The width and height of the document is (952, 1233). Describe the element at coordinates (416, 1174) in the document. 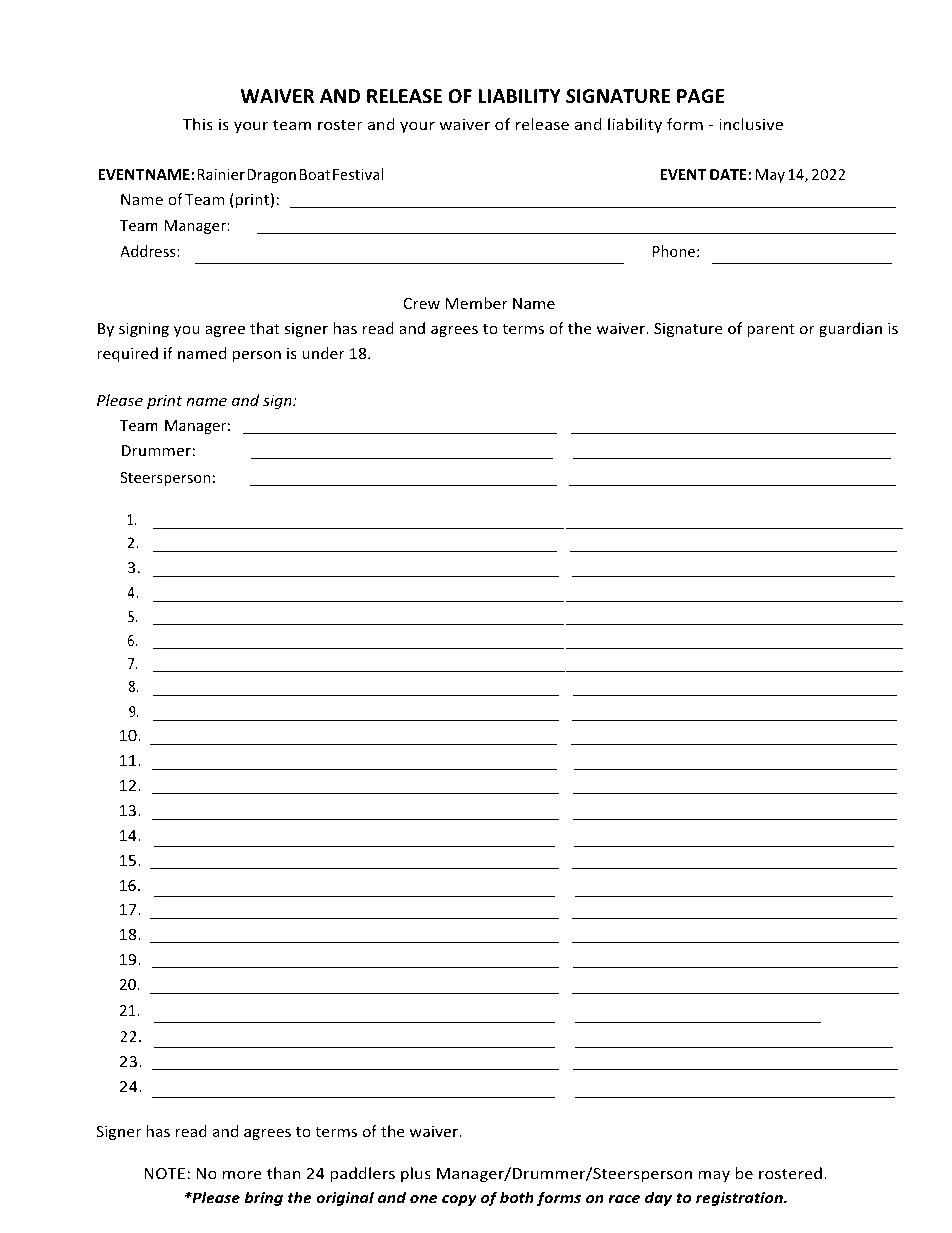

I see `plus` at that location.
